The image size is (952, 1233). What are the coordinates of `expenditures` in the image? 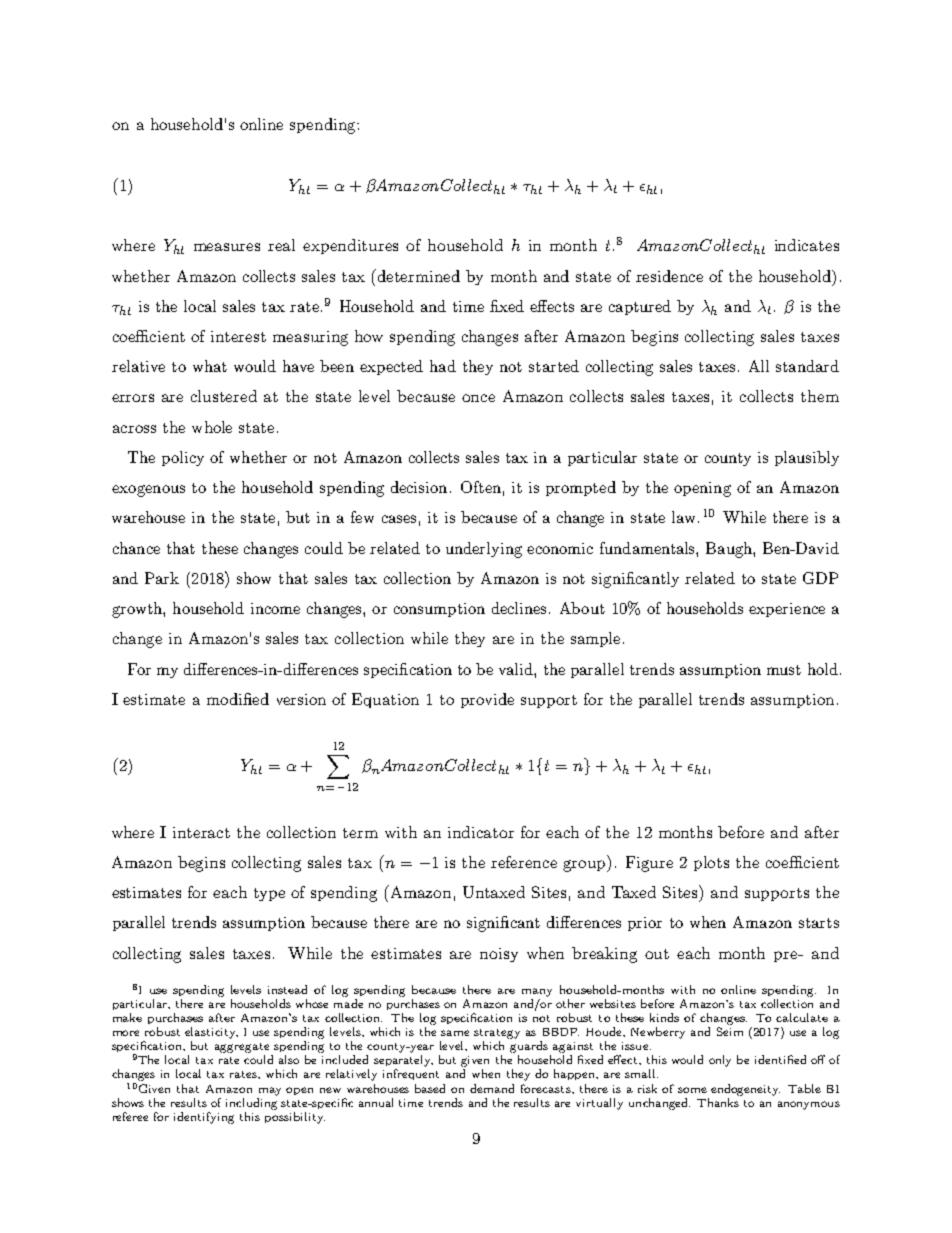 It's located at (350, 246).
